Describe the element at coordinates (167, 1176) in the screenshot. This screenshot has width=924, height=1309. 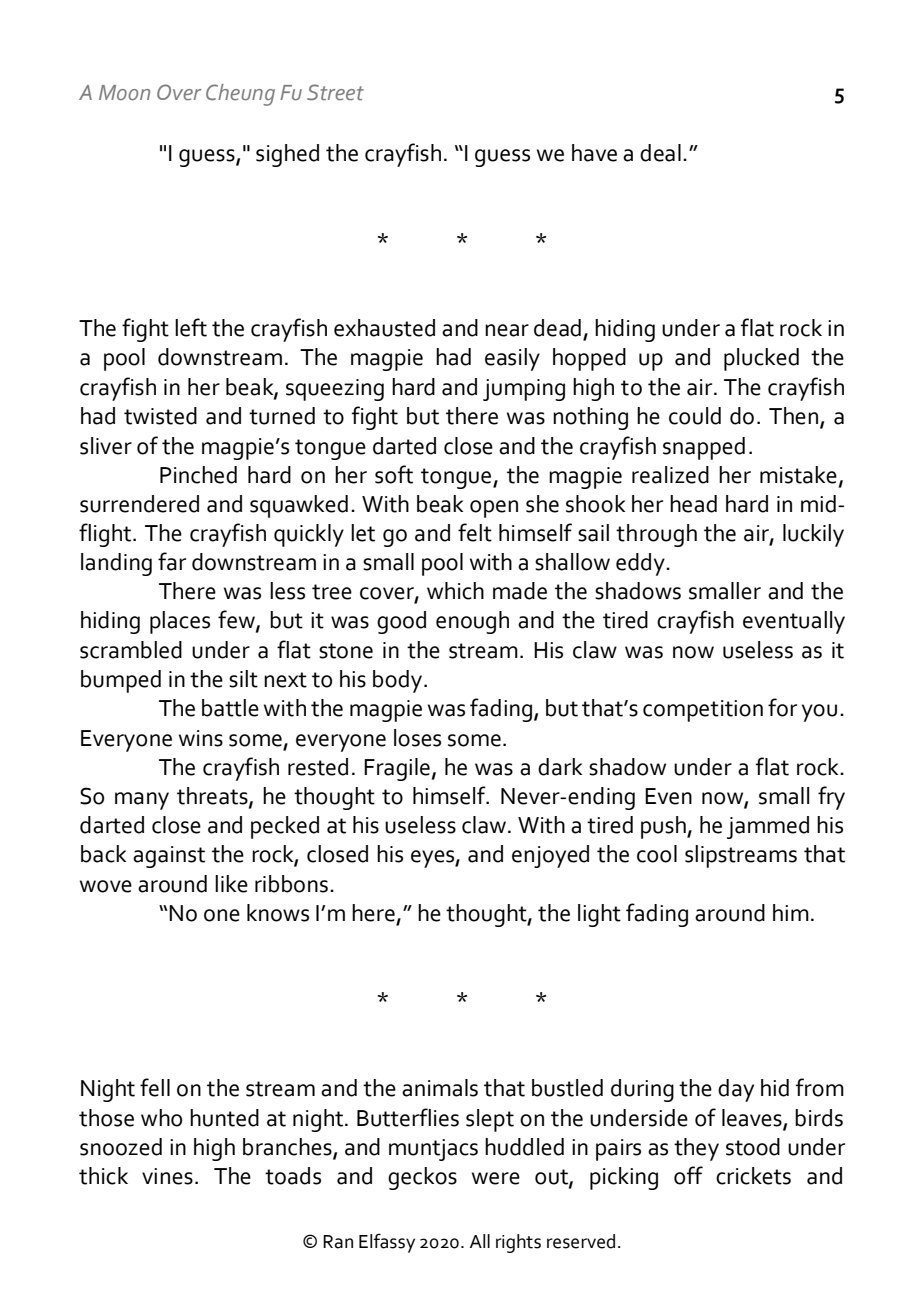
I see `vines` at that location.
